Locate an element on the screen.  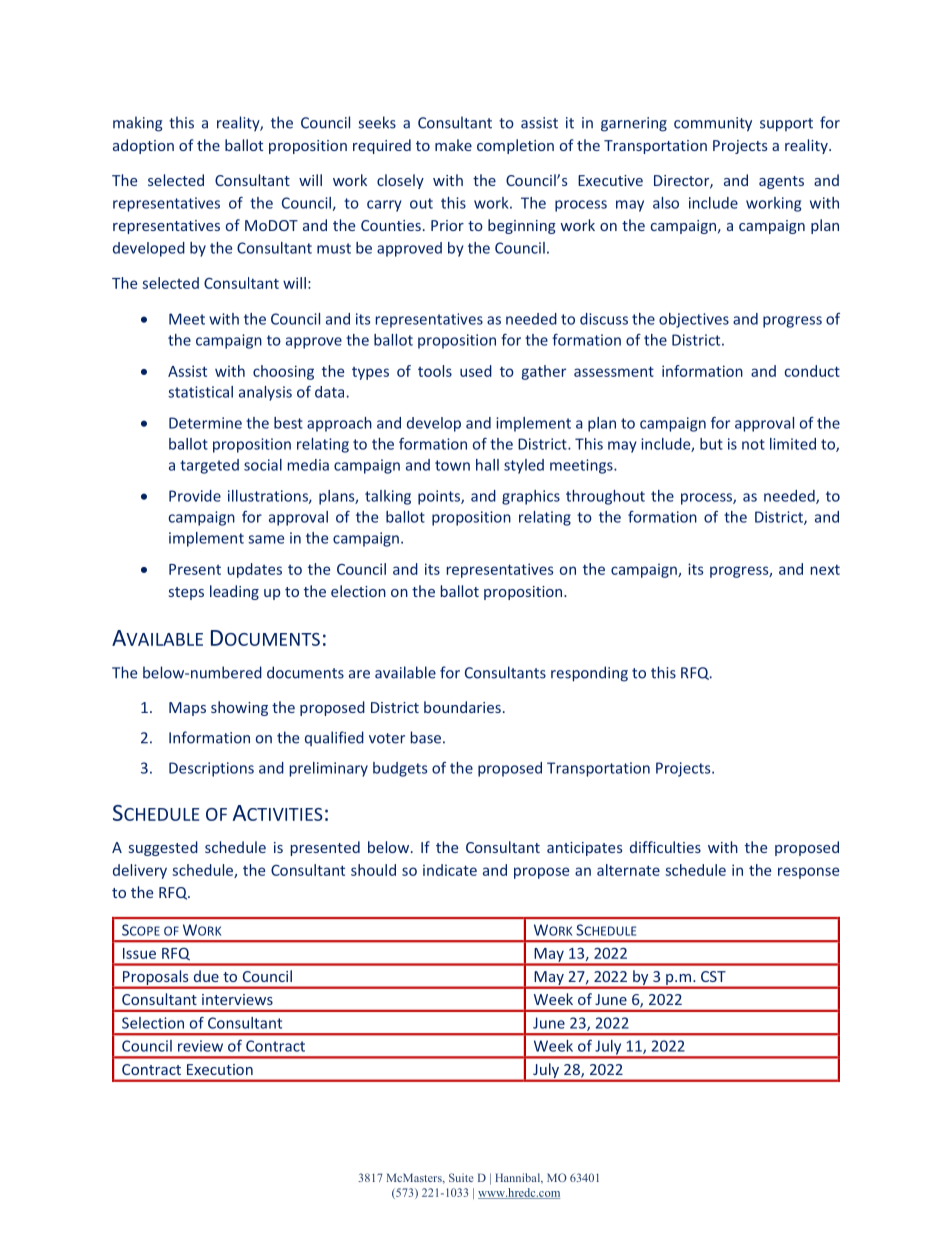
CST is located at coordinates (713, 976).
